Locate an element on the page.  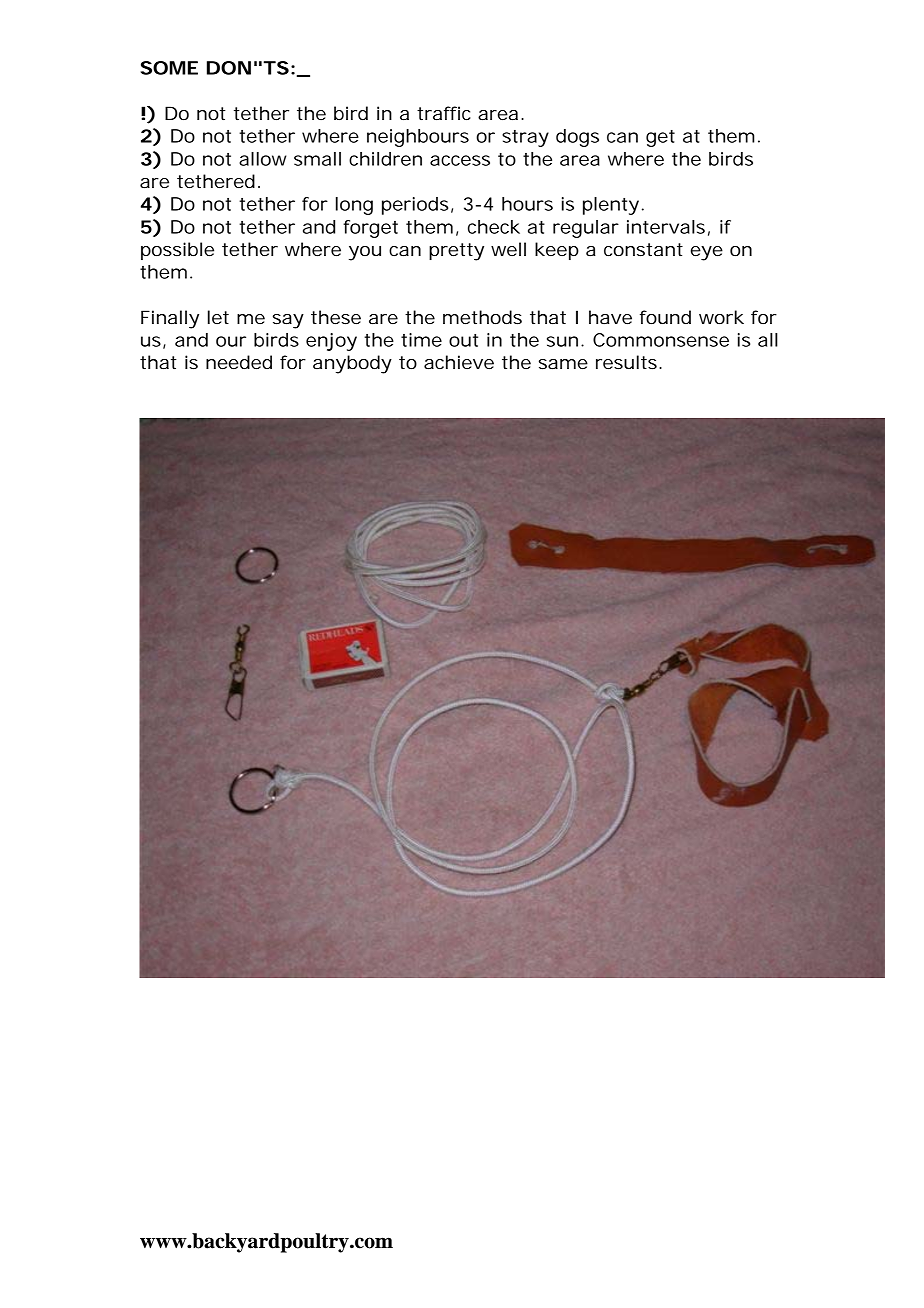
SOME is located at coordinates (169, 68).
